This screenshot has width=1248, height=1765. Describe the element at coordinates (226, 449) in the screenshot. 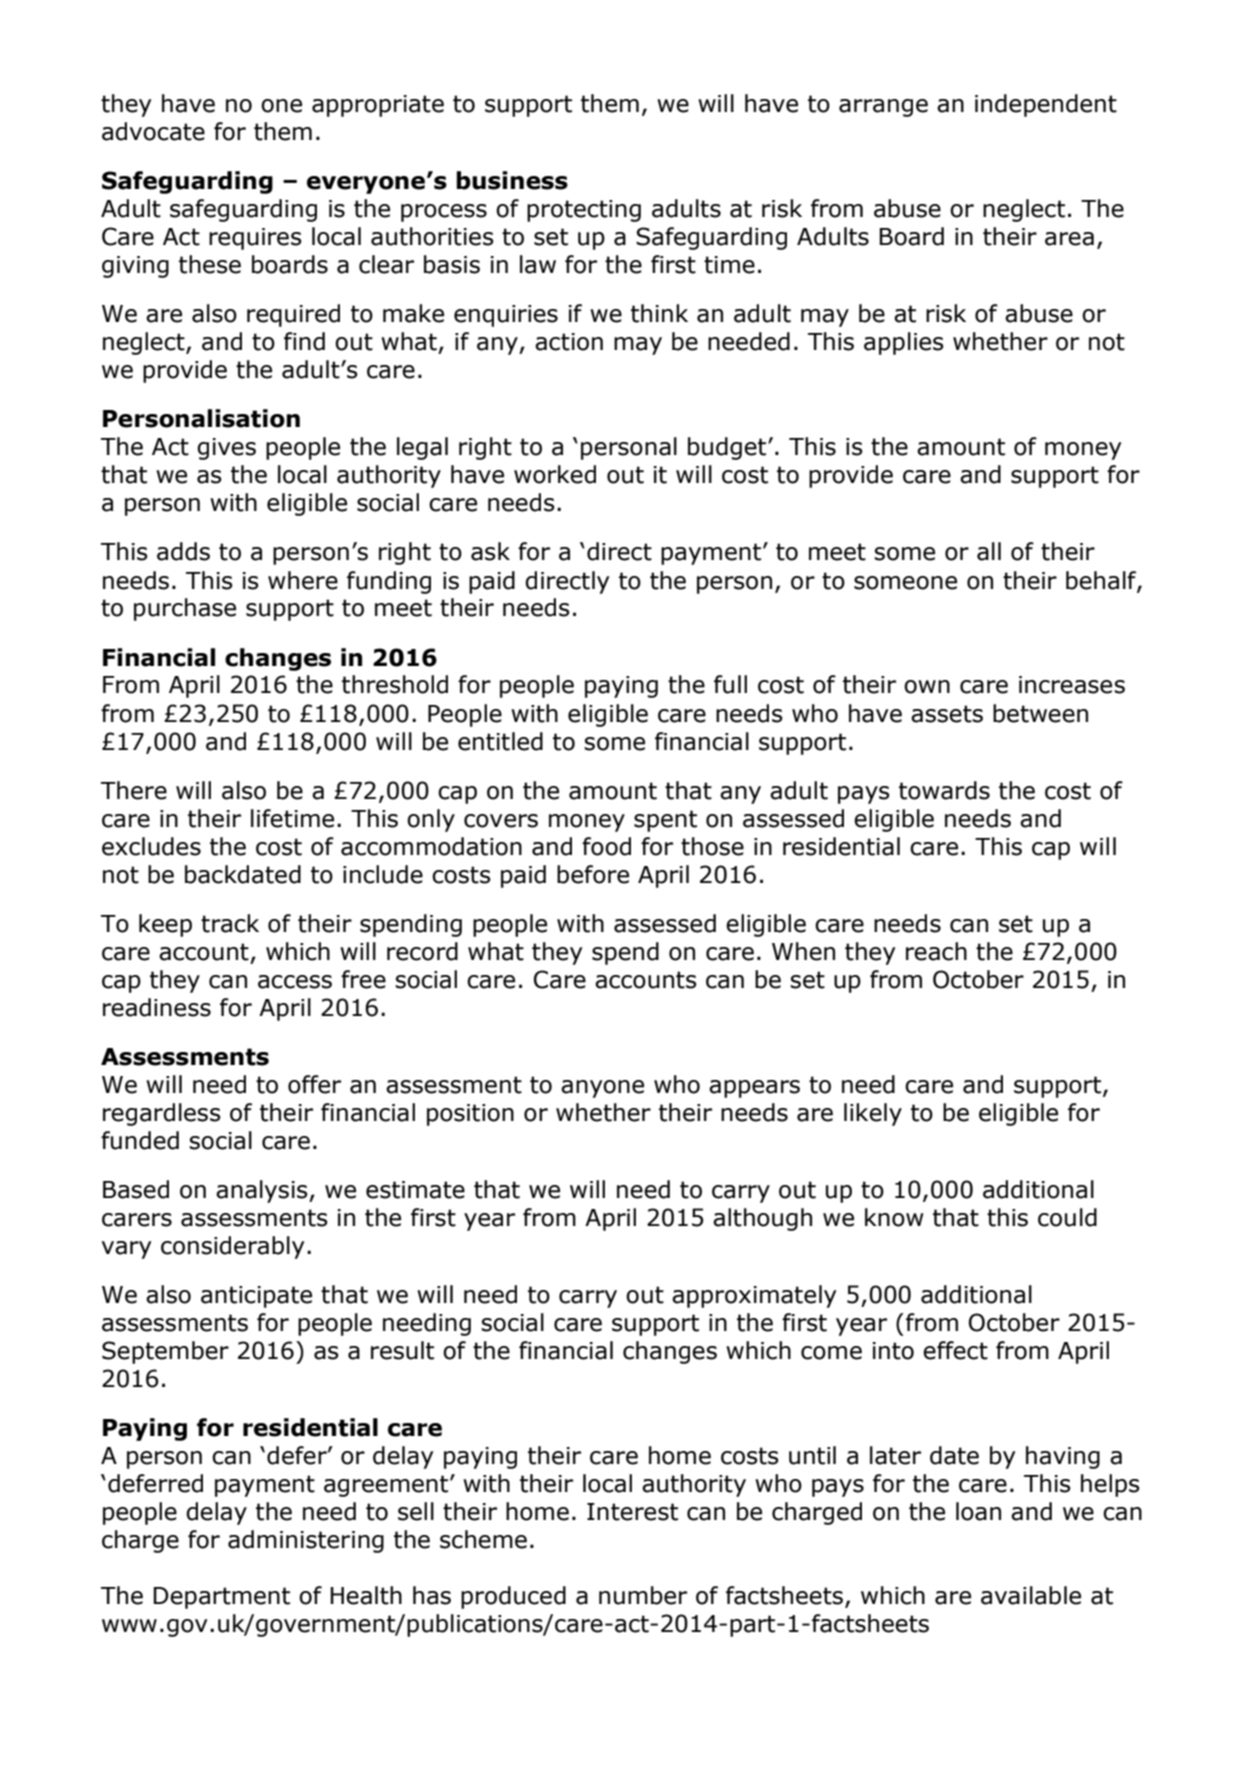

I see `gives` at that location.
